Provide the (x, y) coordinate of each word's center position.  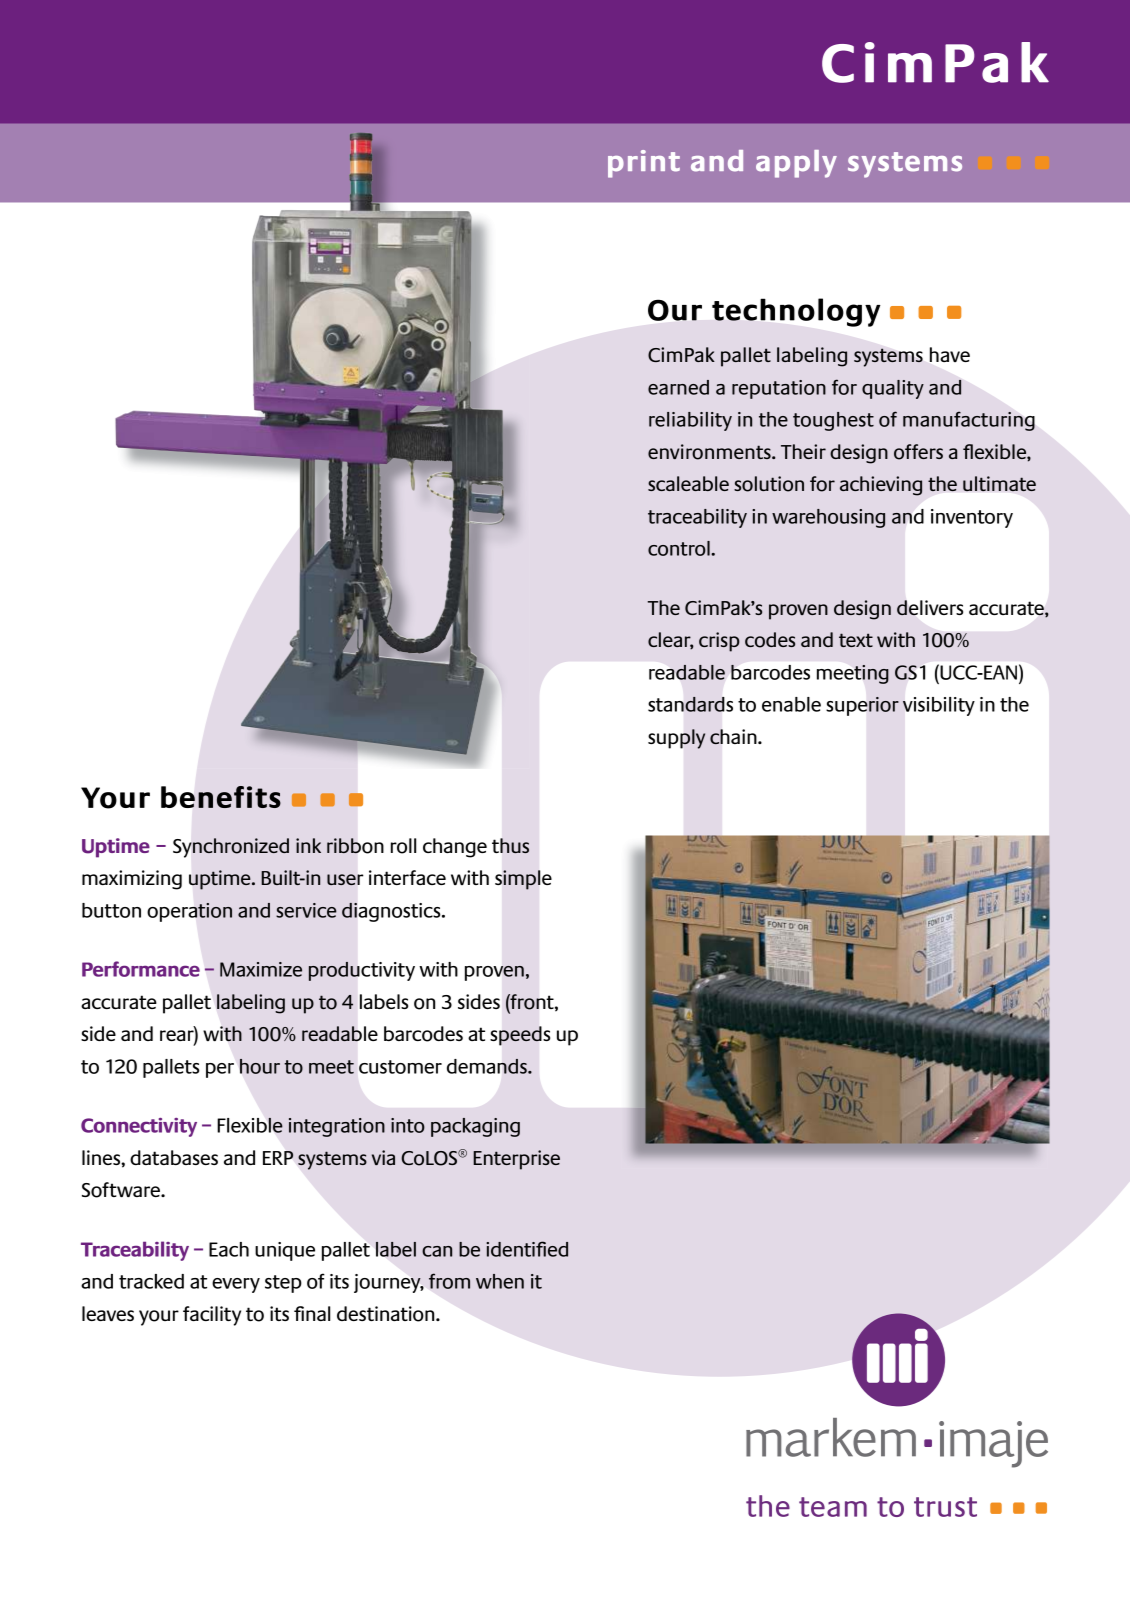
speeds (520, 1036)
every (236, 1285)
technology (796, 312)
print (644, 164)
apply (796, 164)
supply (677, 739)
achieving (881, 486)
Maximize (261, 969)
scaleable (688, 483)
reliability (690, 421)
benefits (221, 797)
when (500, 1281)
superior (862, 706)
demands (488, 1066)
